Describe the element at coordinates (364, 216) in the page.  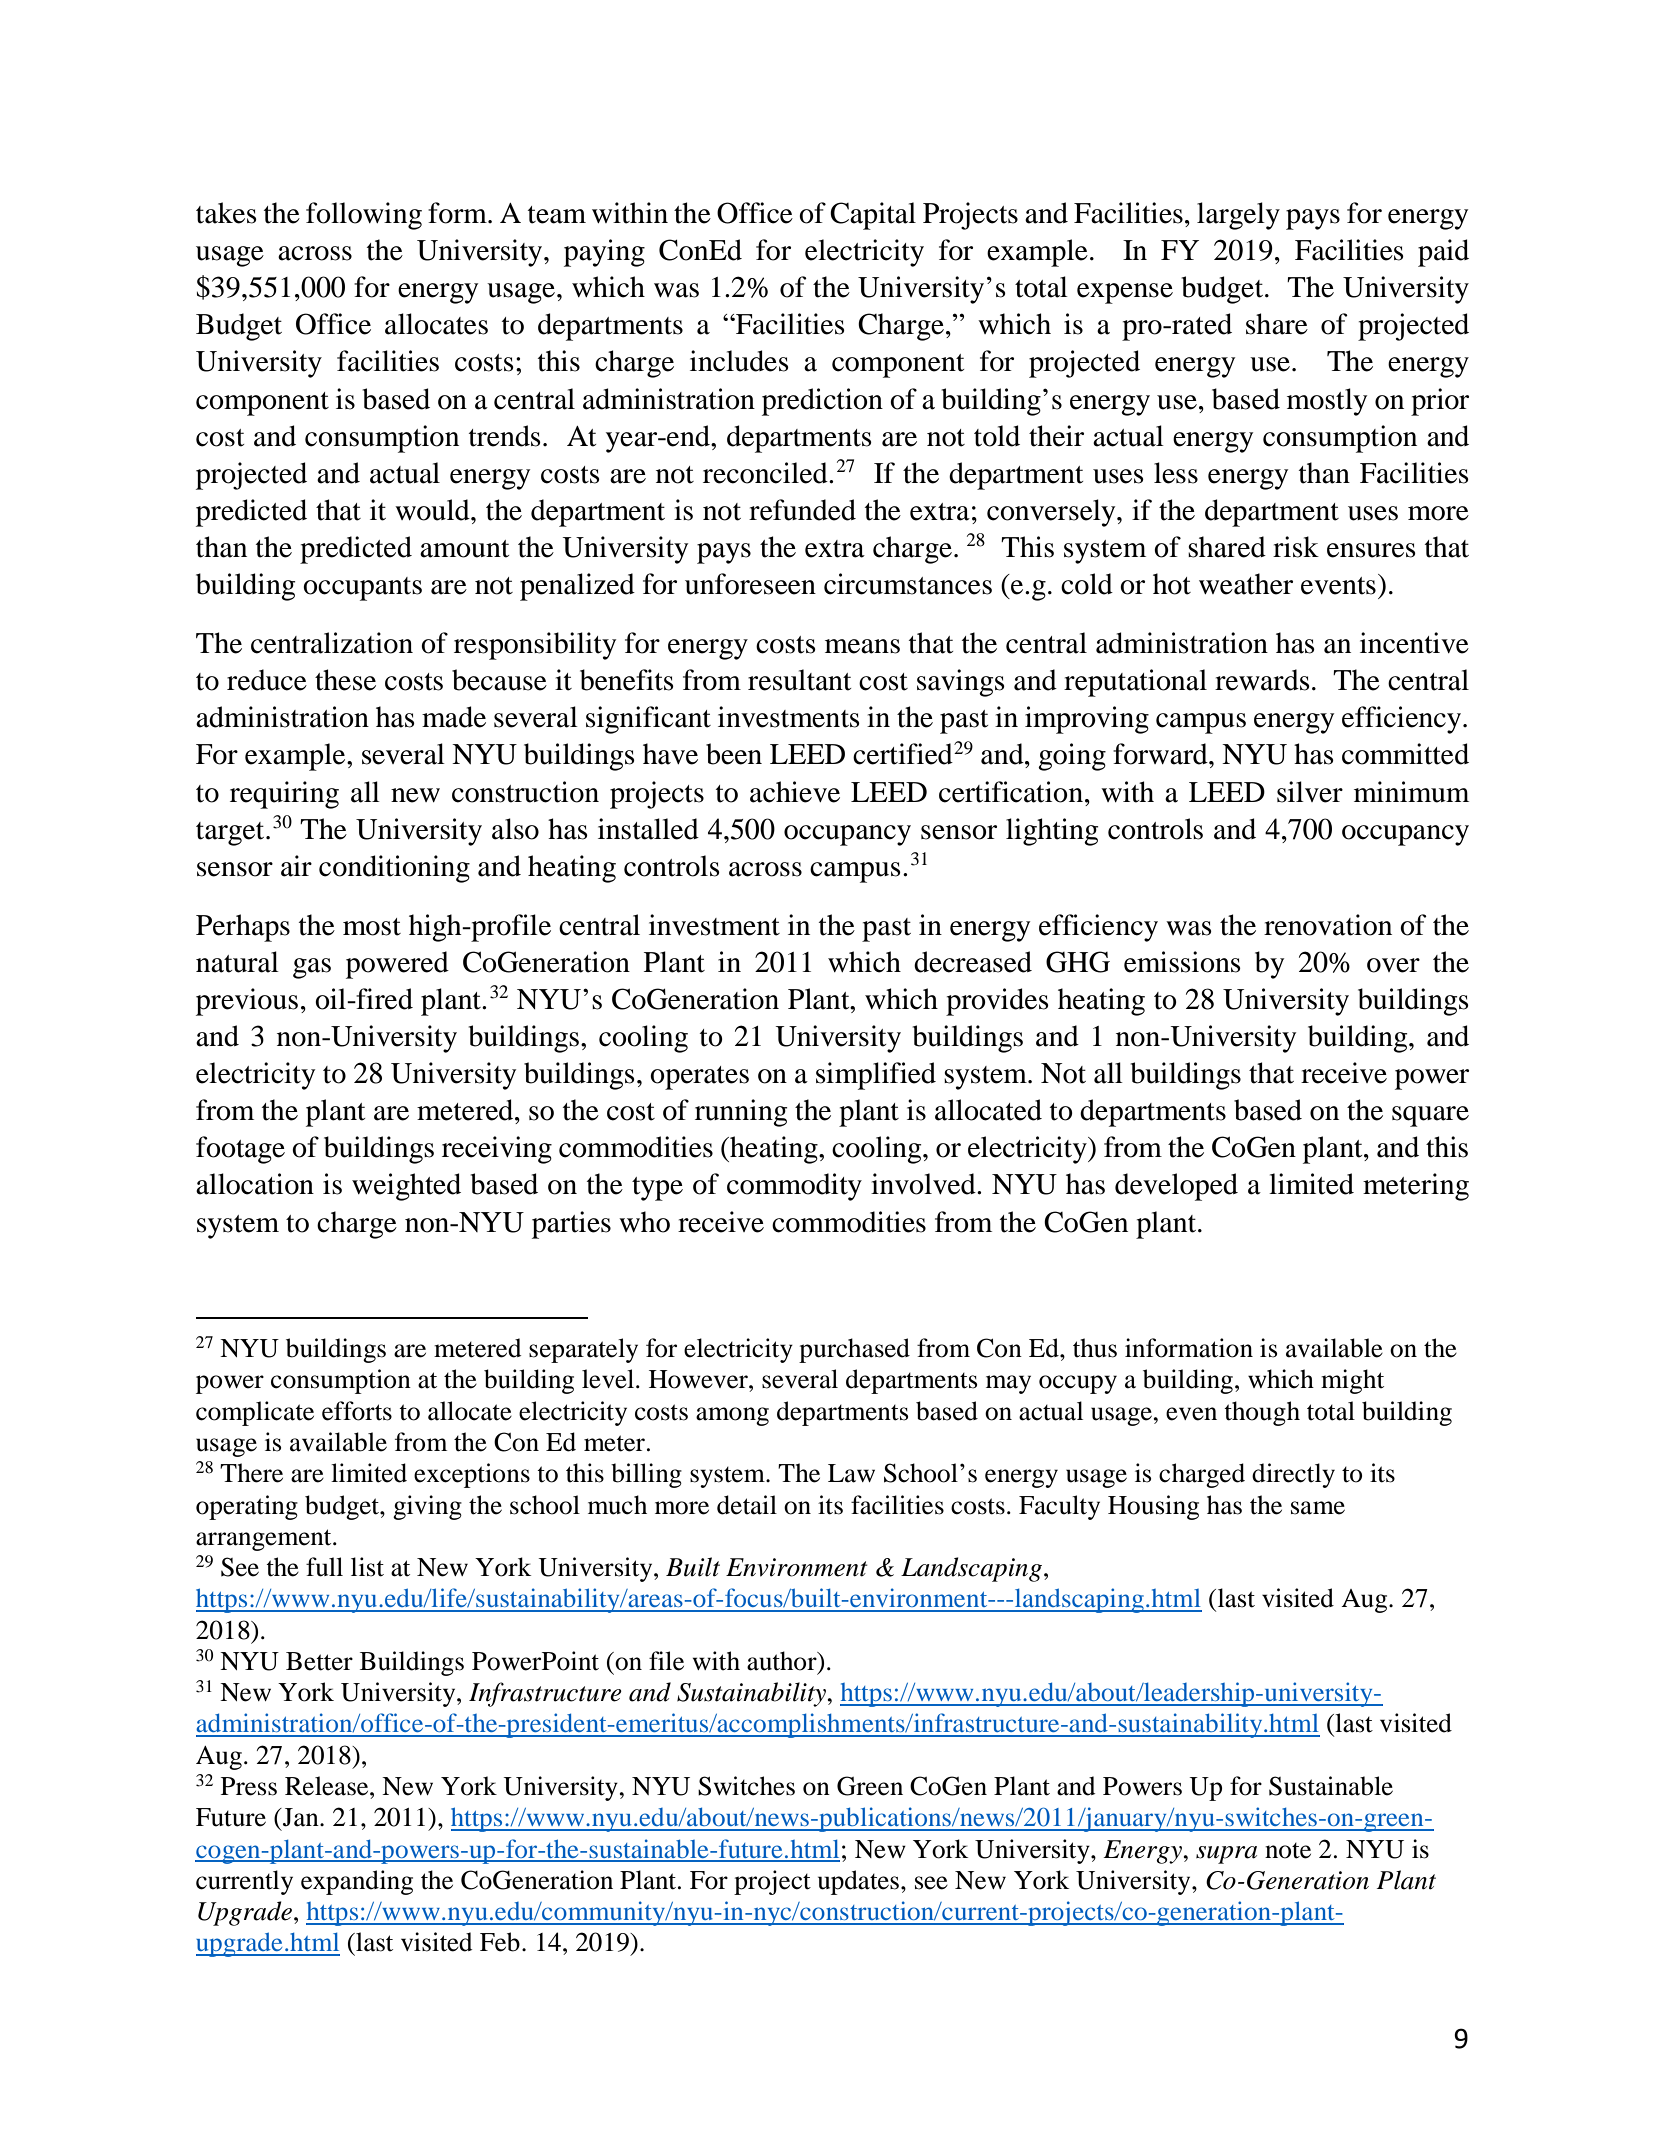
I see `following` at that location.
